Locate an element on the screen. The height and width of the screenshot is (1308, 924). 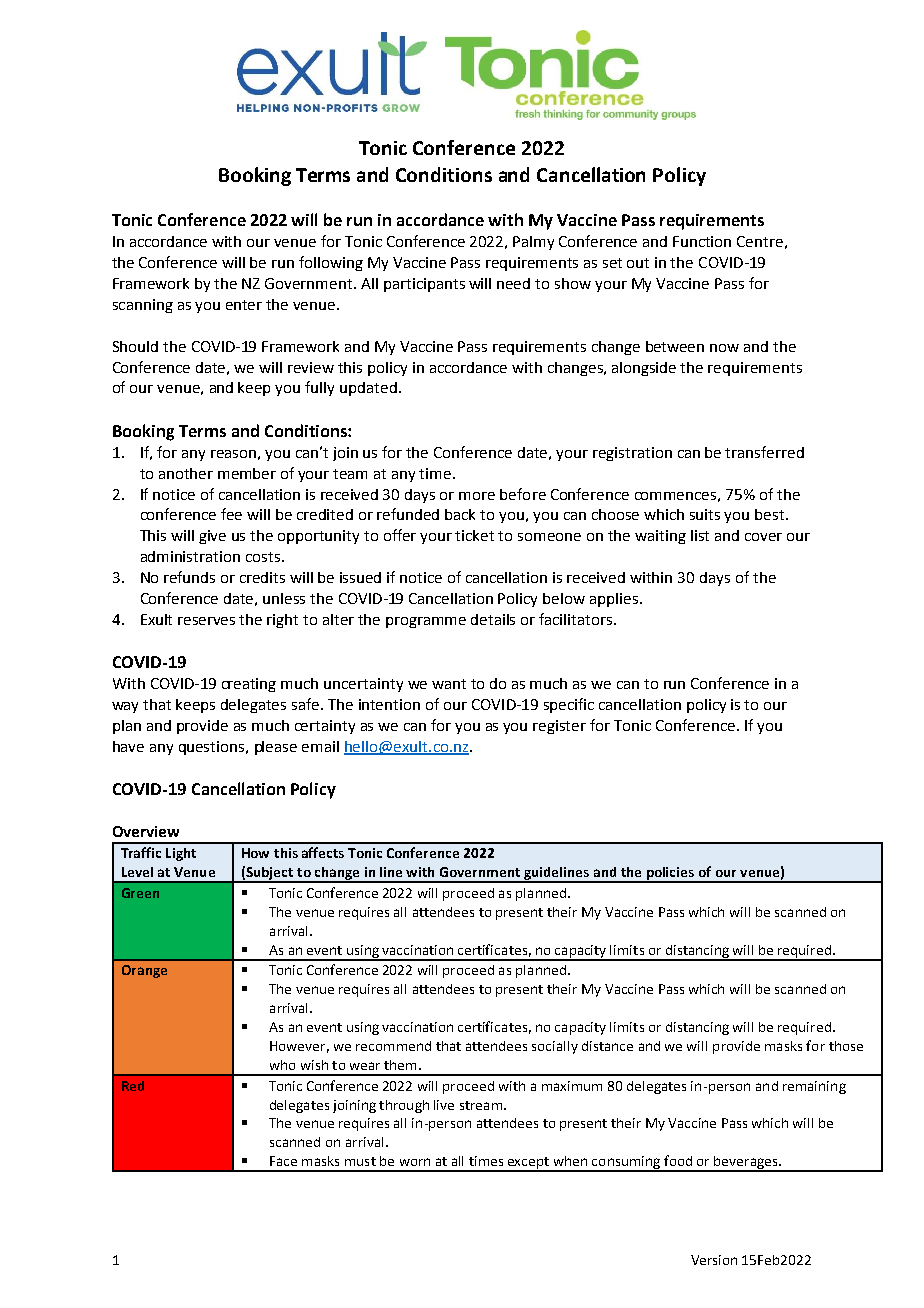
fee is located at coordinates (231, 514).
